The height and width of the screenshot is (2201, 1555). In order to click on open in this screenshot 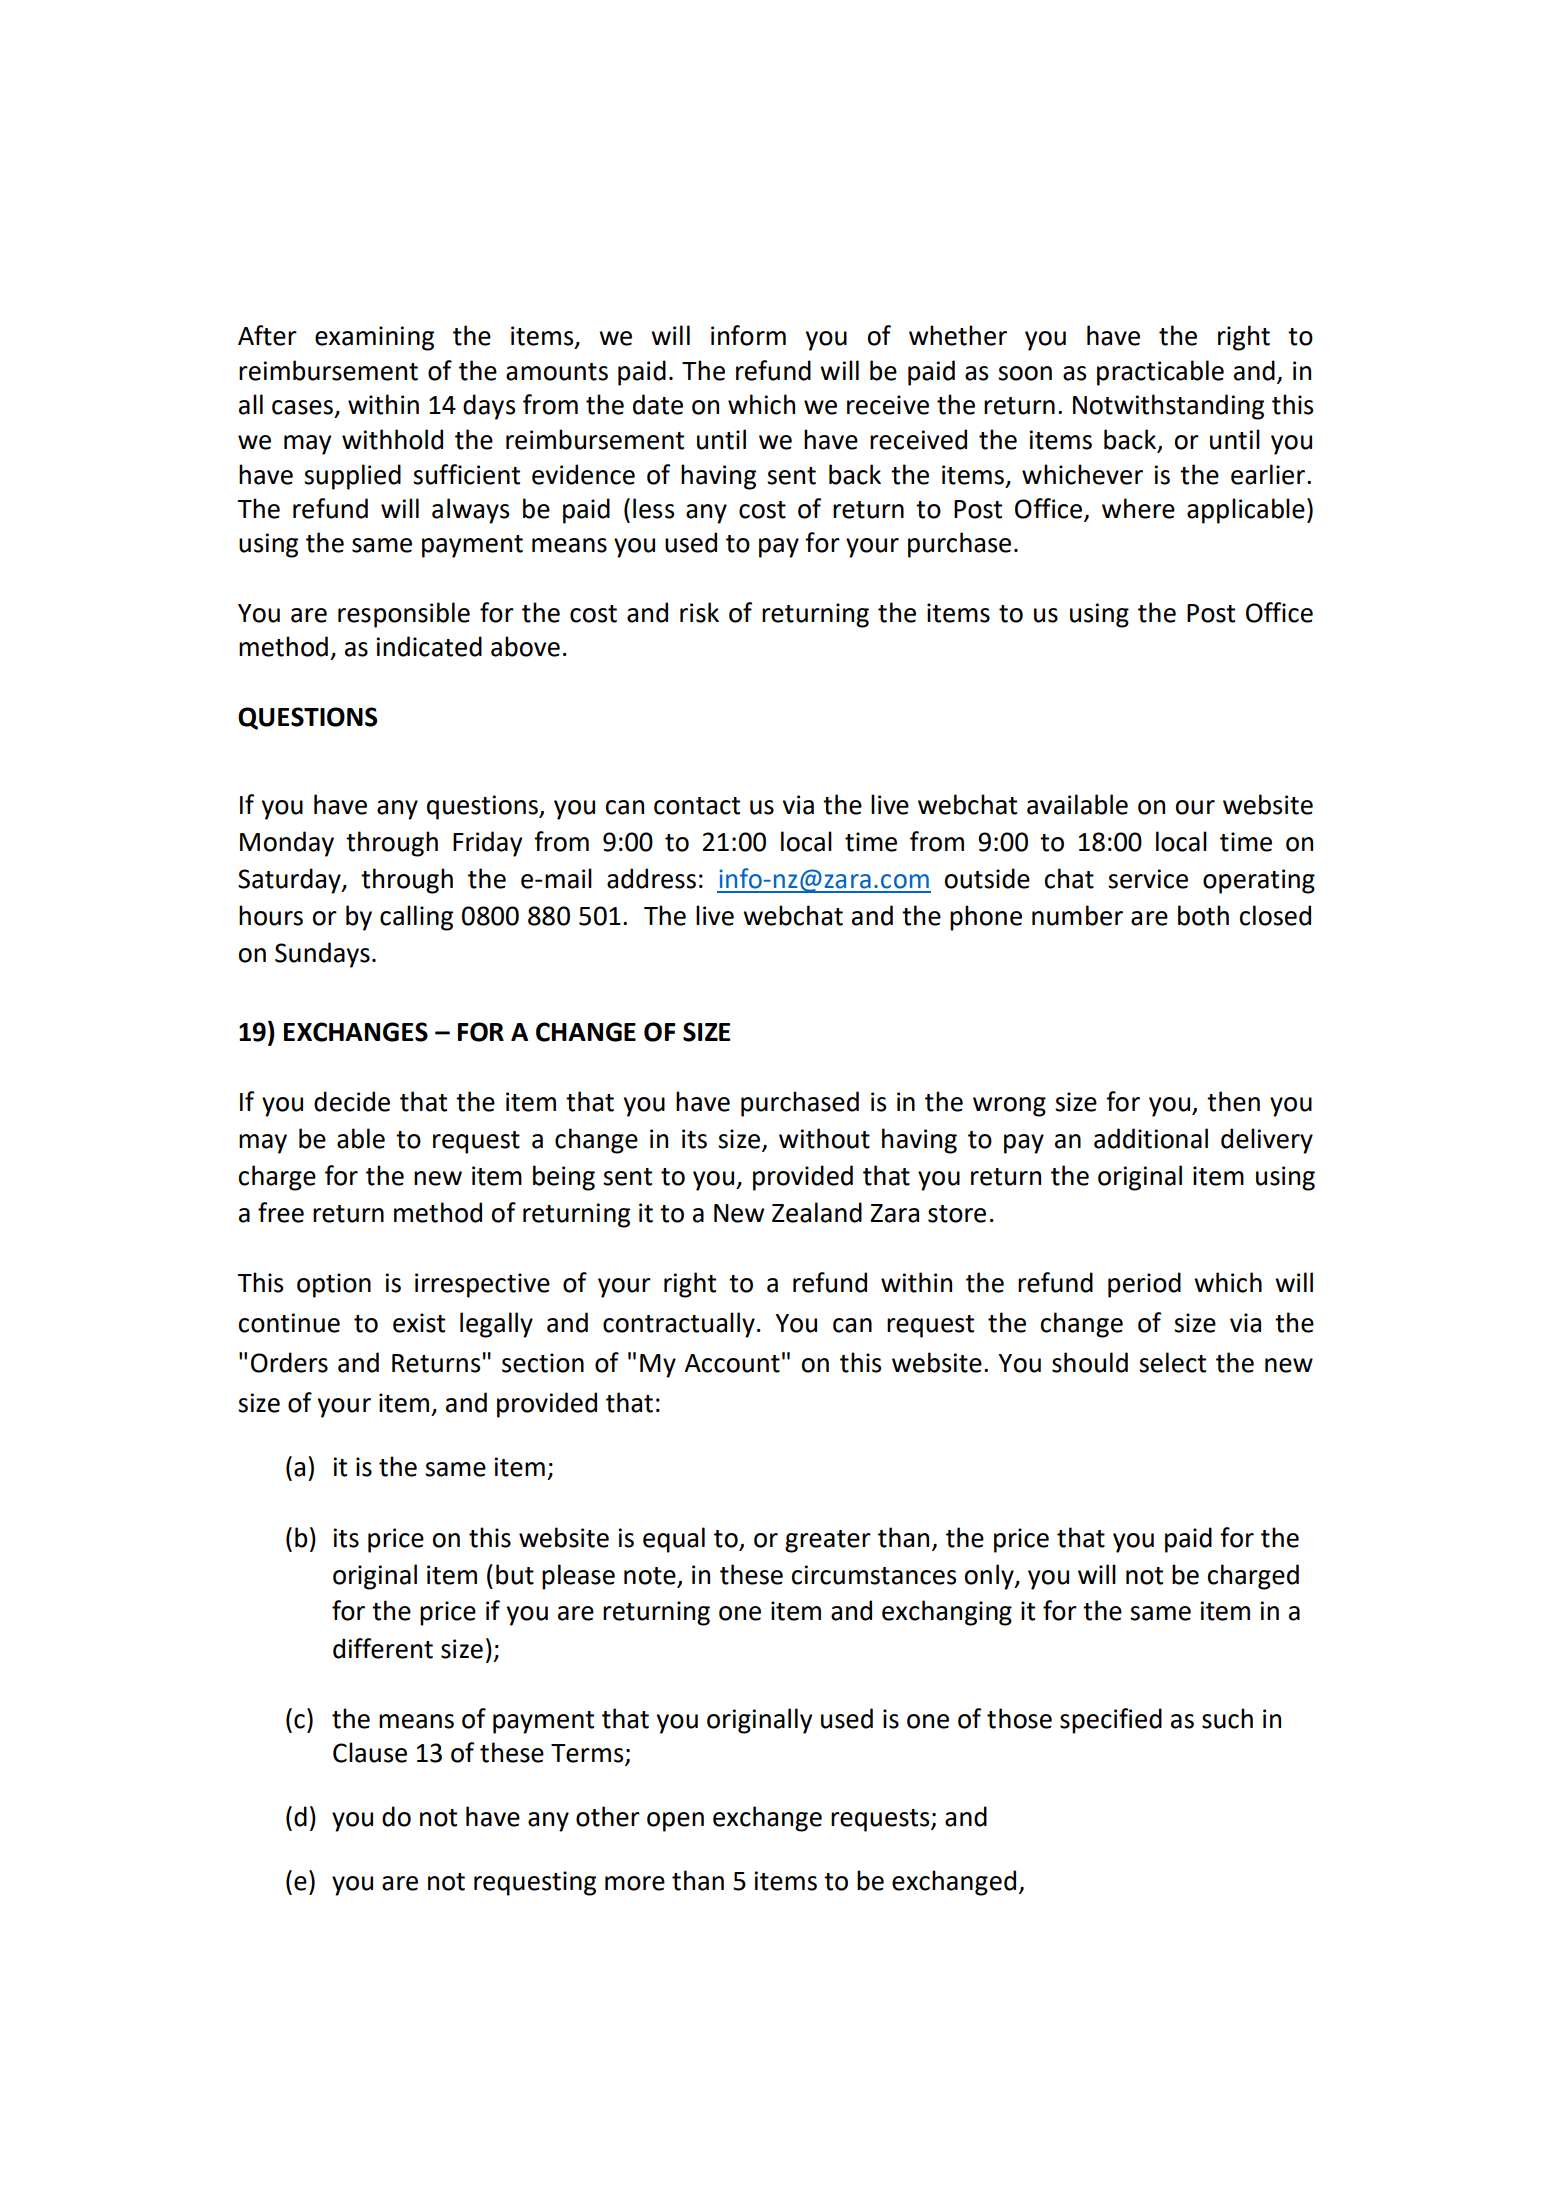, I will do `click(675, 1822)`.
